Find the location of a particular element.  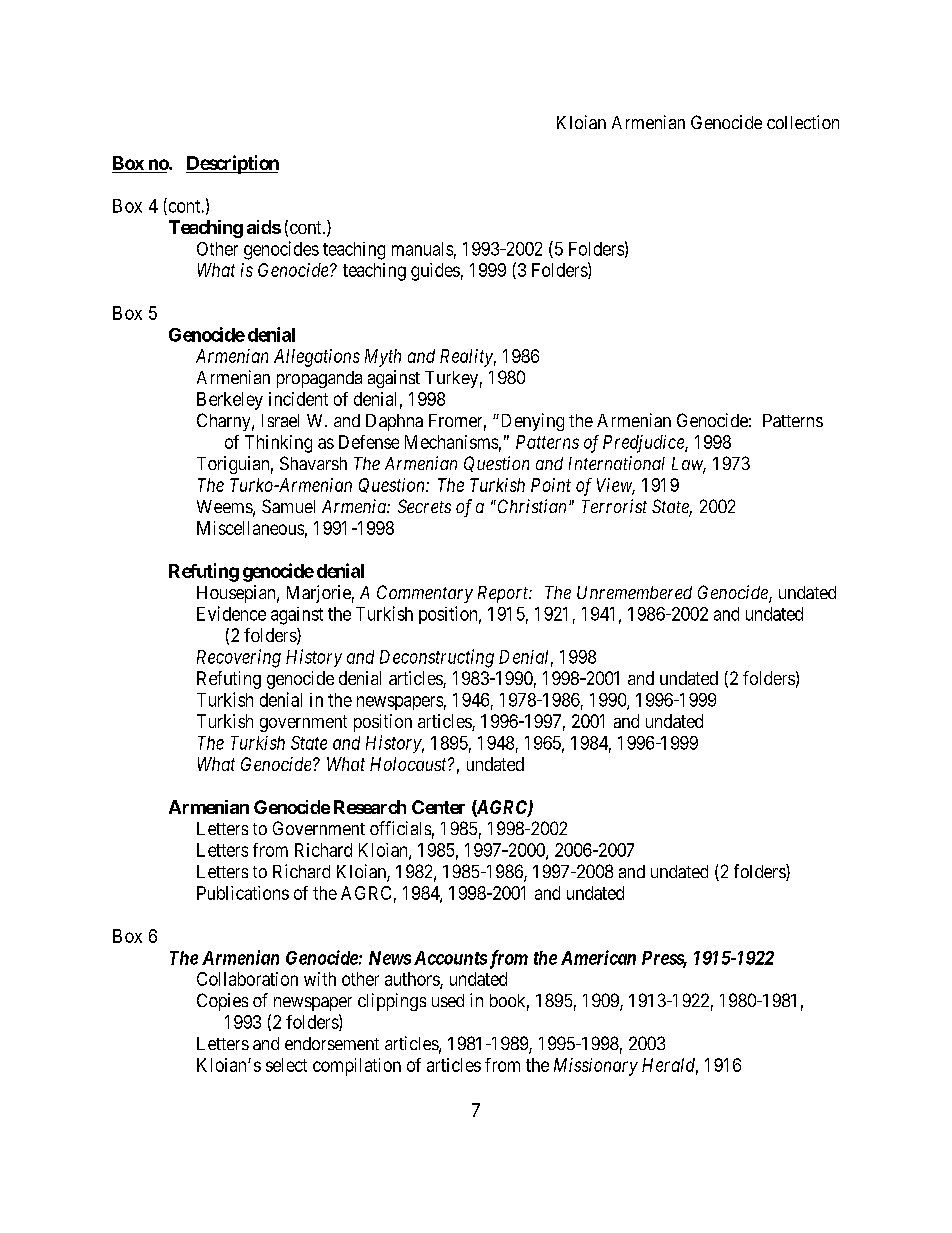

Terrorist is located at coordinates (614, 506).
